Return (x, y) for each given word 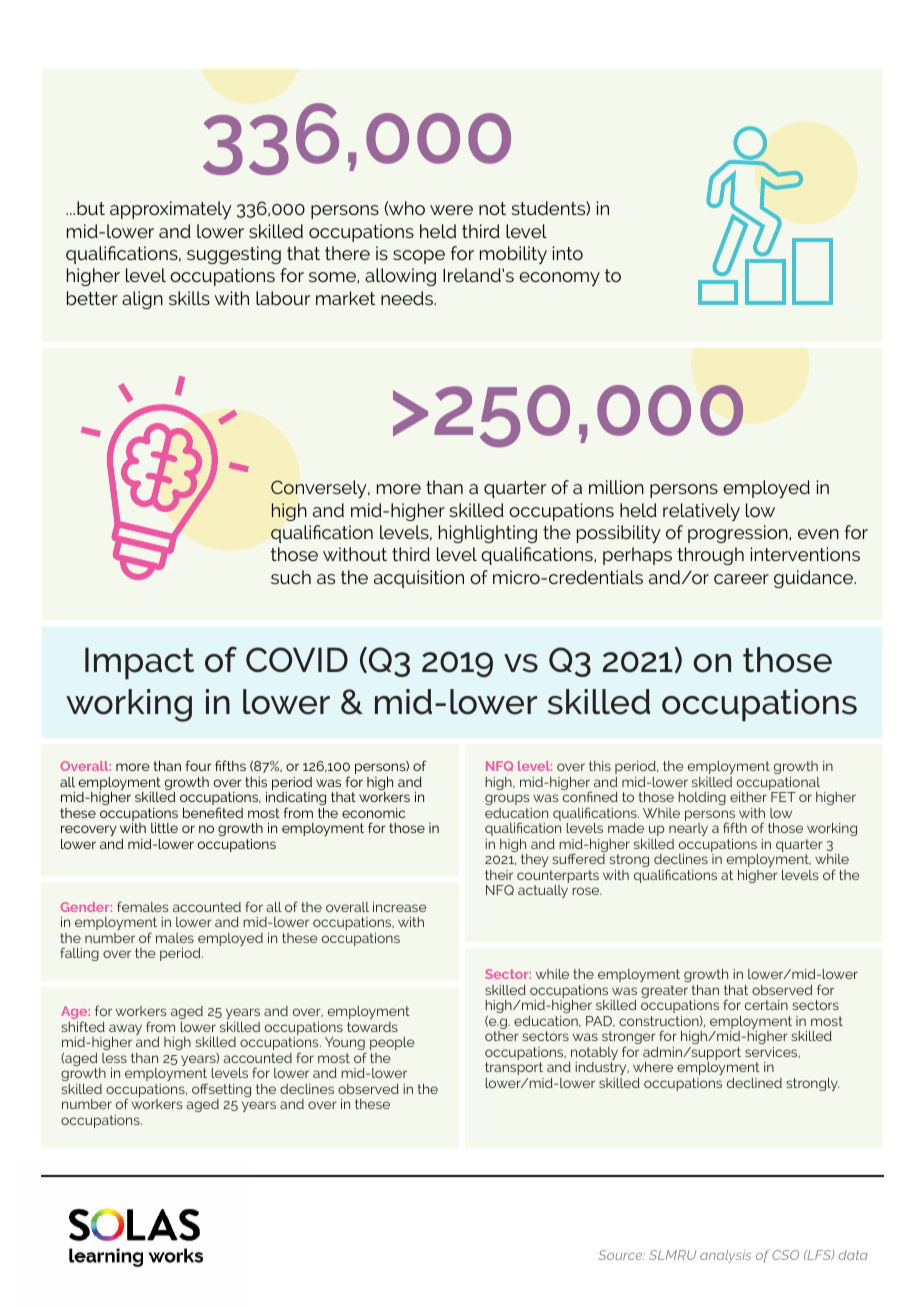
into (568, 253)
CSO (785, 1255)
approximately (171, 210)
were (451, 210)
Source (621, 1255)
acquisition (419, 579)
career (741, 579)
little (164, 828)
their (499, 875)
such (291, 577)
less (114, 1058)
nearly (688, 829)
